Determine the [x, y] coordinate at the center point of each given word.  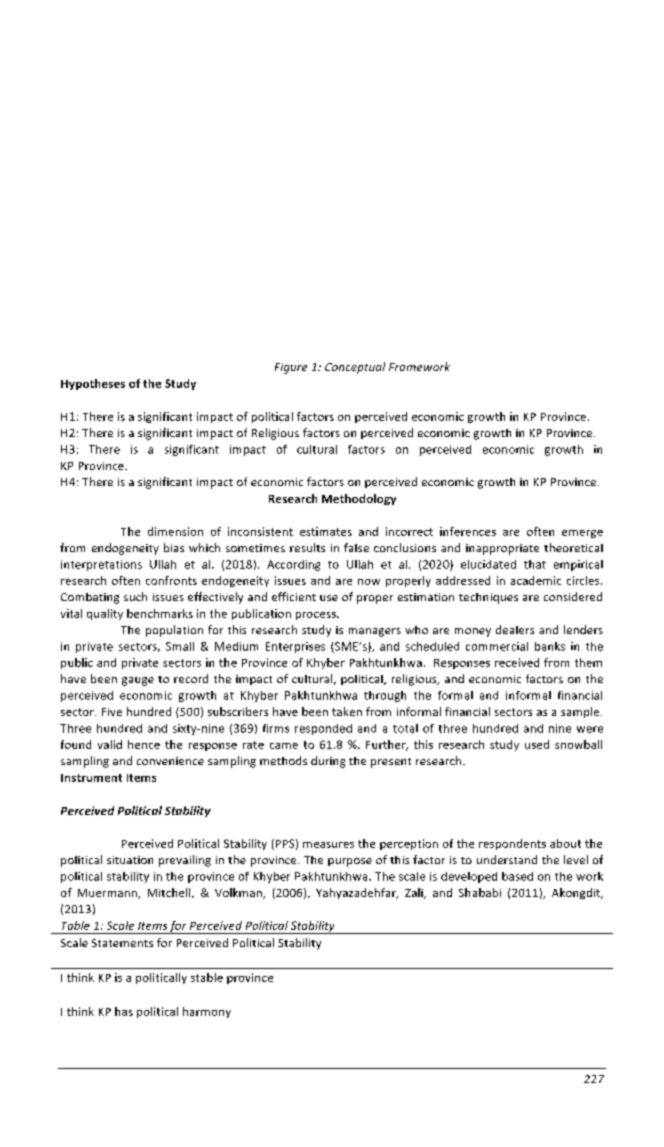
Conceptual [355, 368]
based [517, 876]
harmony [207, 1012]
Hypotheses [93, 384]
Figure [291, 368]
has [124, 1011]
